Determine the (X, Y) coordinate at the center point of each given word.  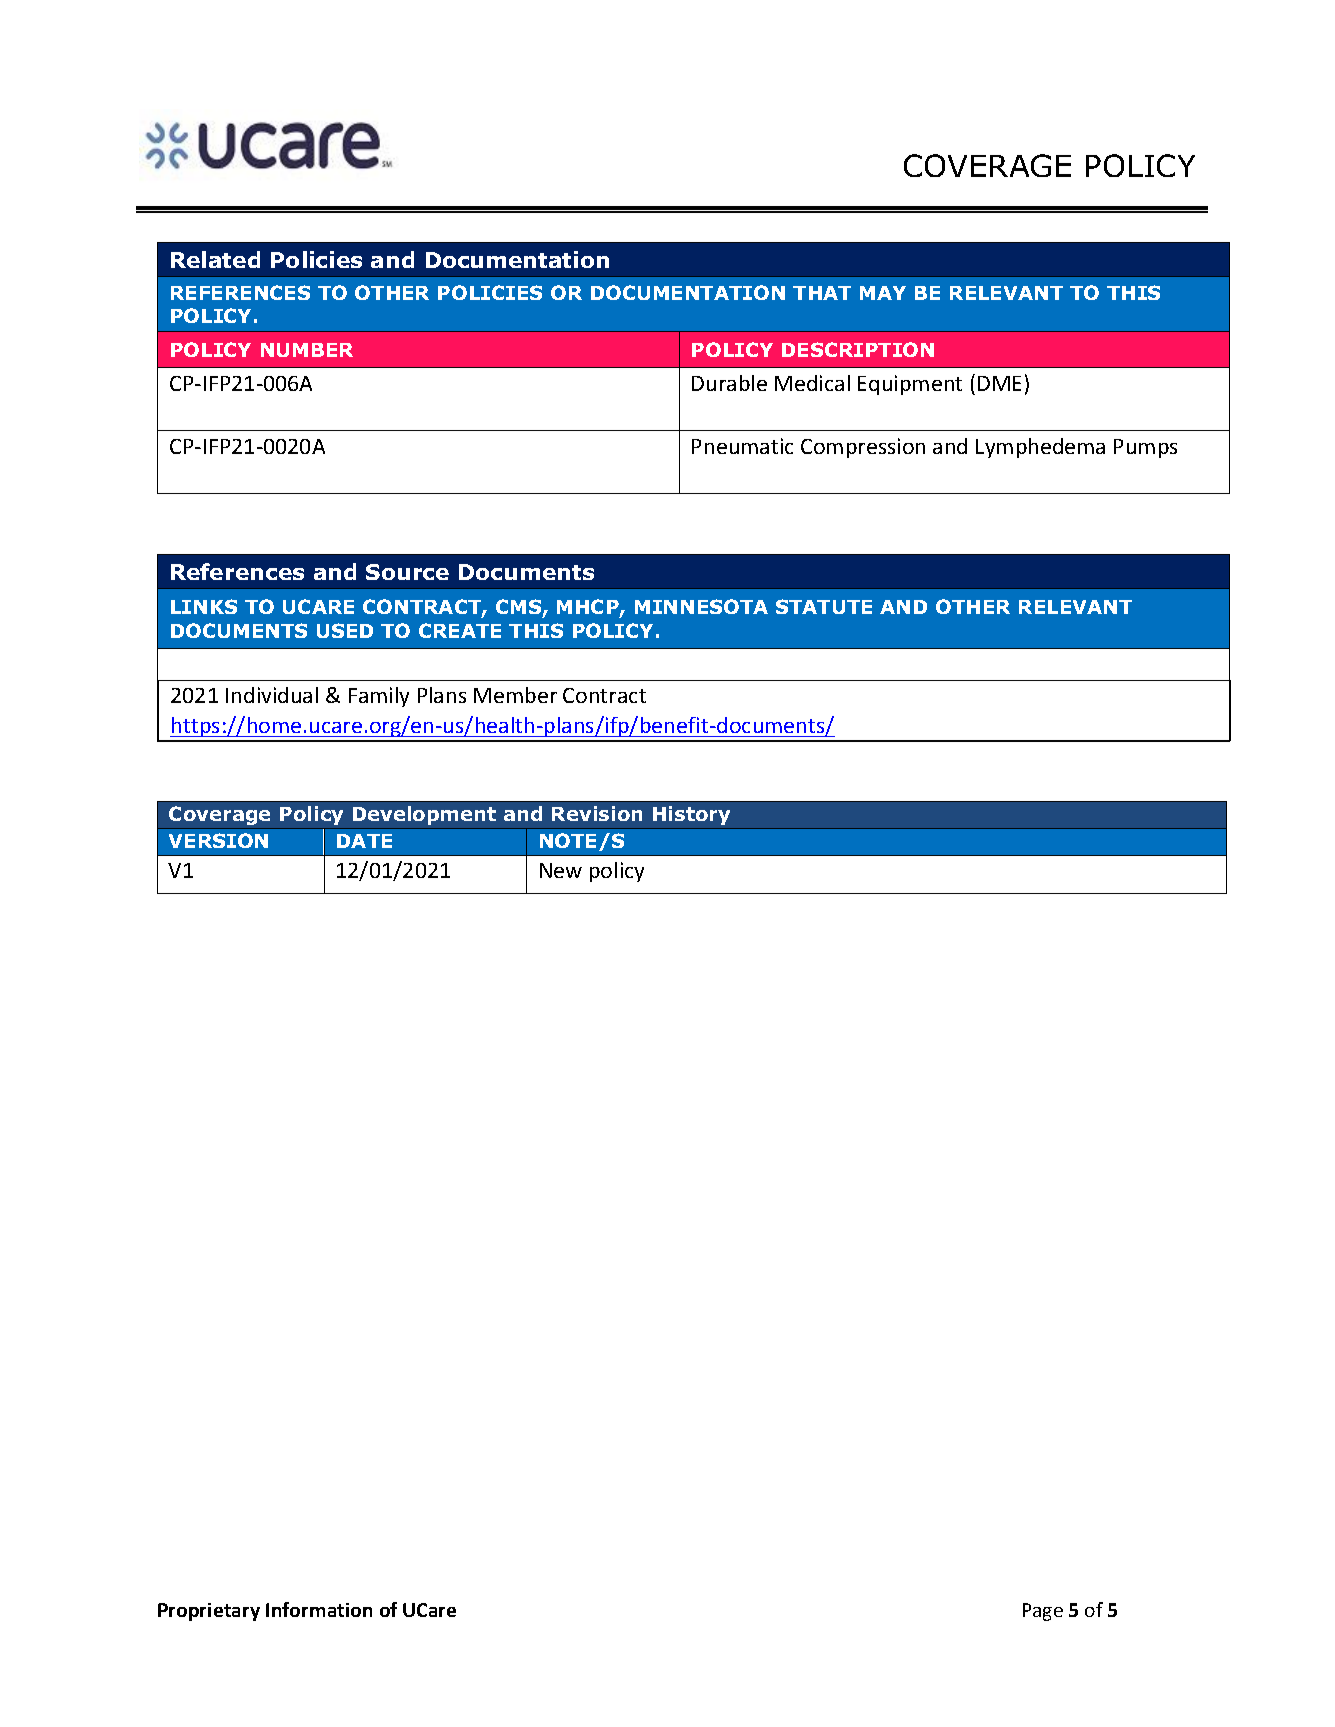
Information (319, 1609)
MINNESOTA (701, 606)
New (561, 870)
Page (1043, 1612)
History (691, 815)
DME (999, 383)
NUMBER (307, 350)
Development (424, 815)
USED (345, 630)
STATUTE (824, 606)
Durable (729, 383)
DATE (364, 841)
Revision (597, 813)
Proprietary (209, 1612)
